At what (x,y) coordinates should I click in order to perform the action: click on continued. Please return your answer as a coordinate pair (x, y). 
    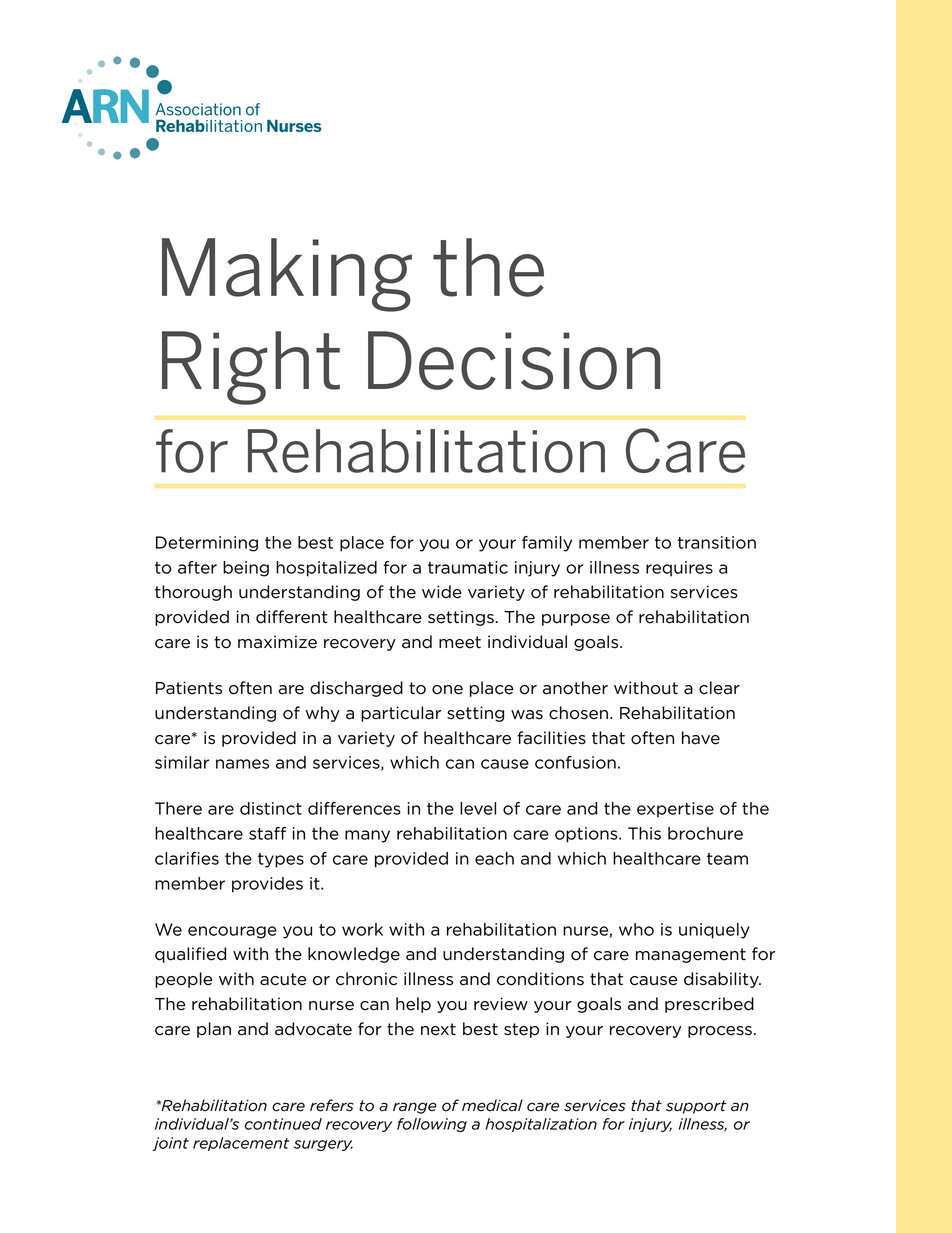
    Looking at the image, I should click on (283, 1124).
